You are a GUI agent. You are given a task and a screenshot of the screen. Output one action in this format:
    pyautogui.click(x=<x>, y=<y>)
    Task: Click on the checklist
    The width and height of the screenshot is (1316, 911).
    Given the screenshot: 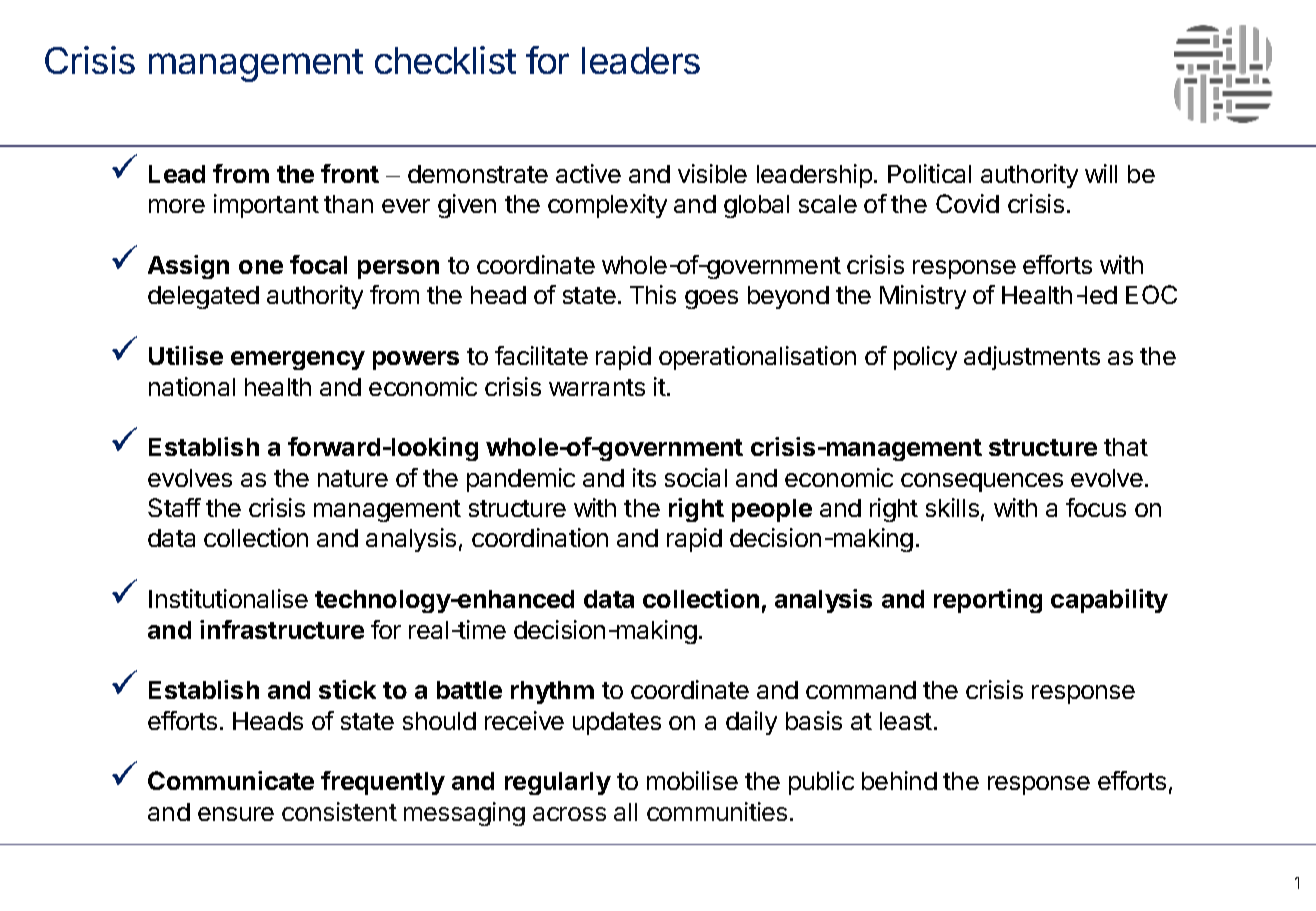 What is the action you would take?
    pyautogui.click(x=445, y=60)
